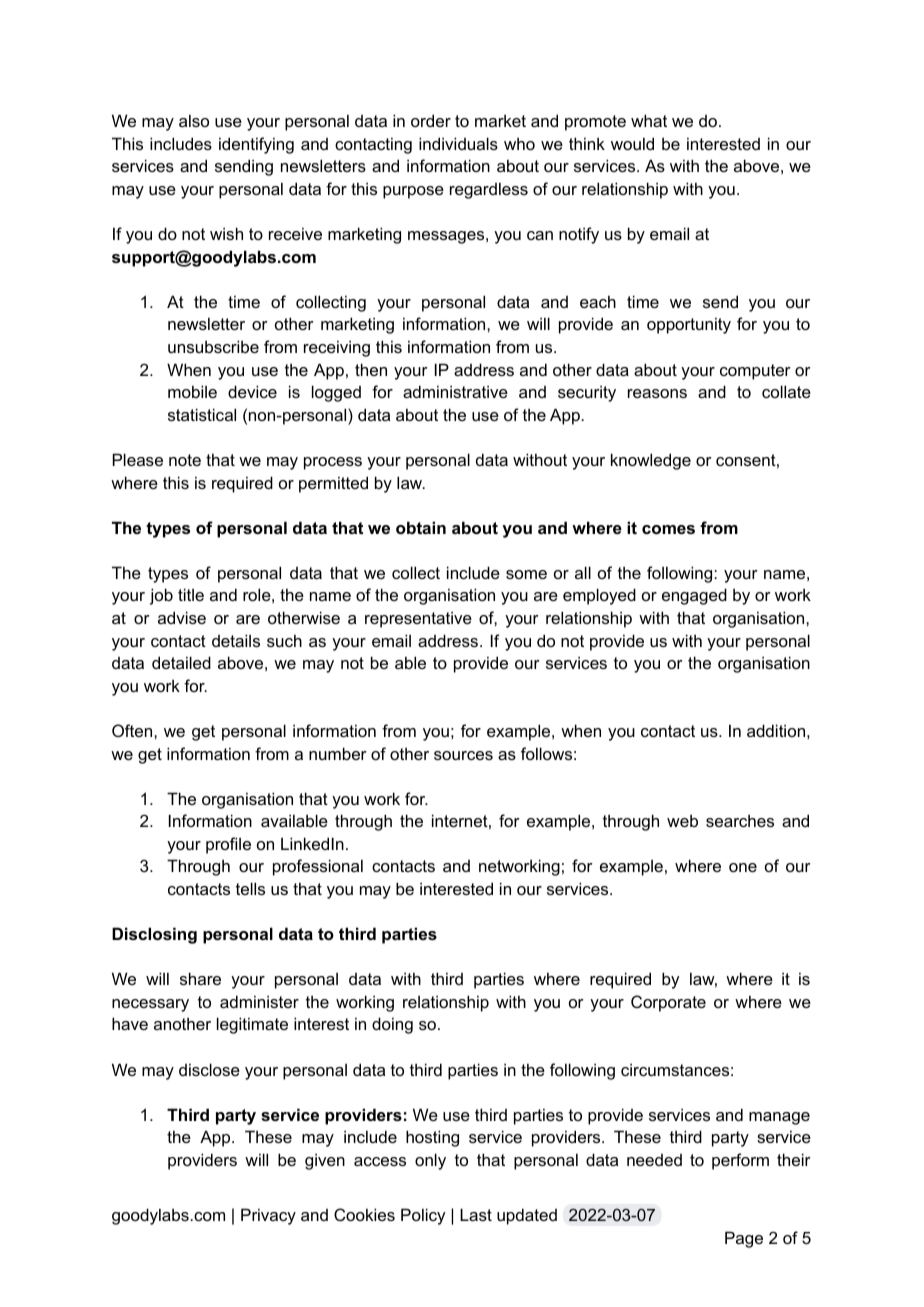 Image resolution: width=924 pixels, height=1307 pixels. Describe the element at coordinates (458, 143) in the image. I see `individuals` at that location.
